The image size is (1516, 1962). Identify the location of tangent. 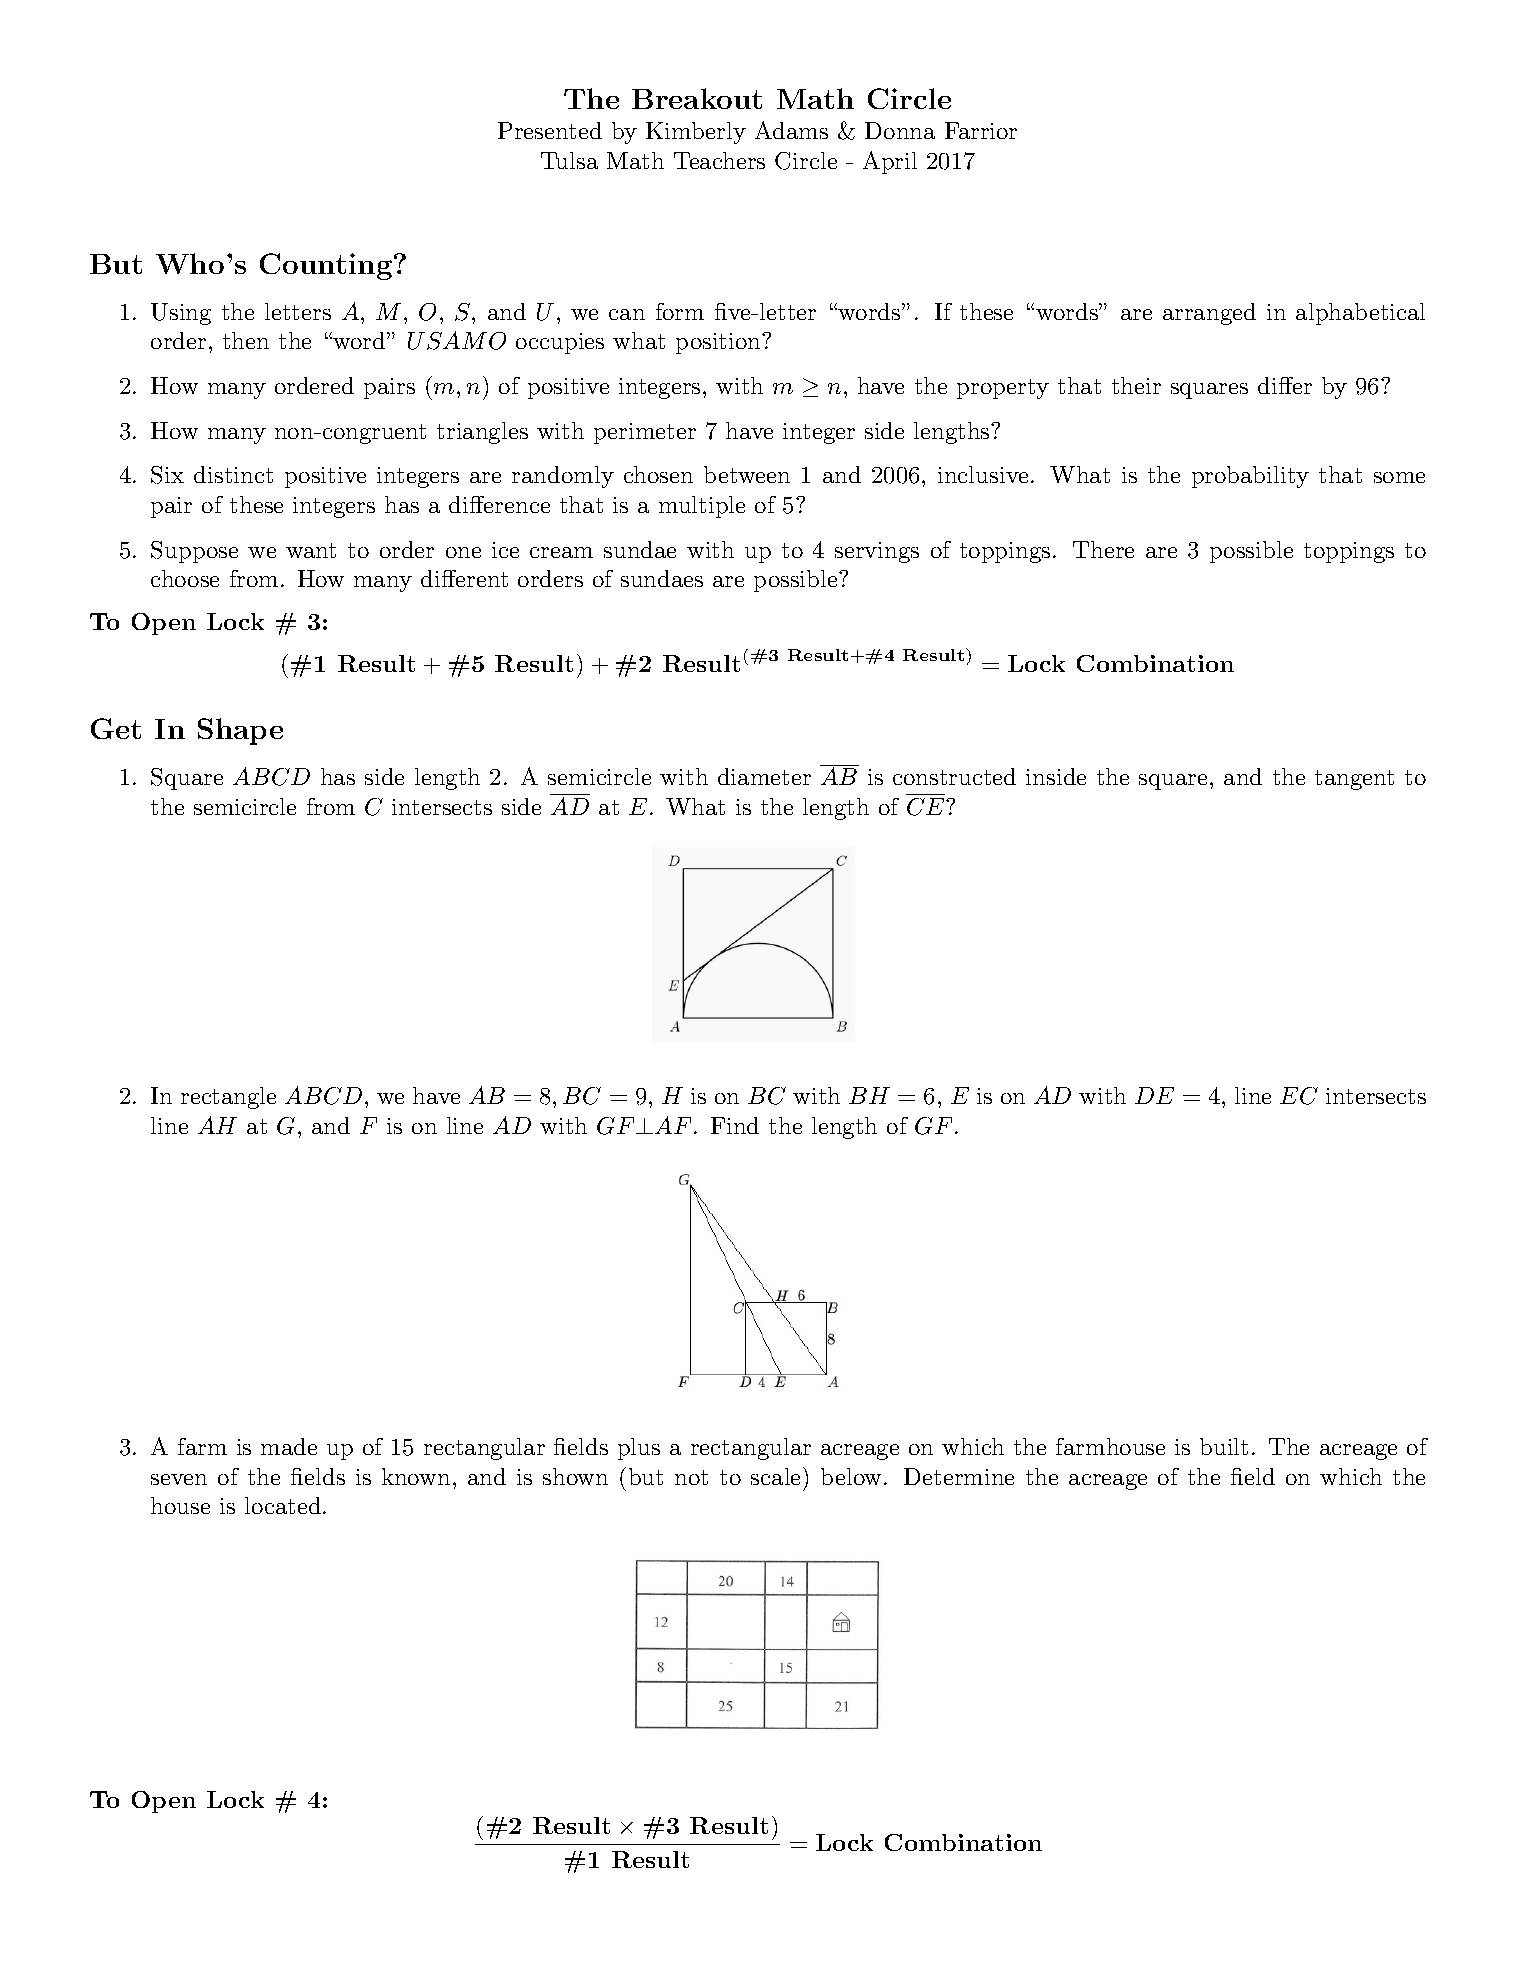
(1354, 780).
